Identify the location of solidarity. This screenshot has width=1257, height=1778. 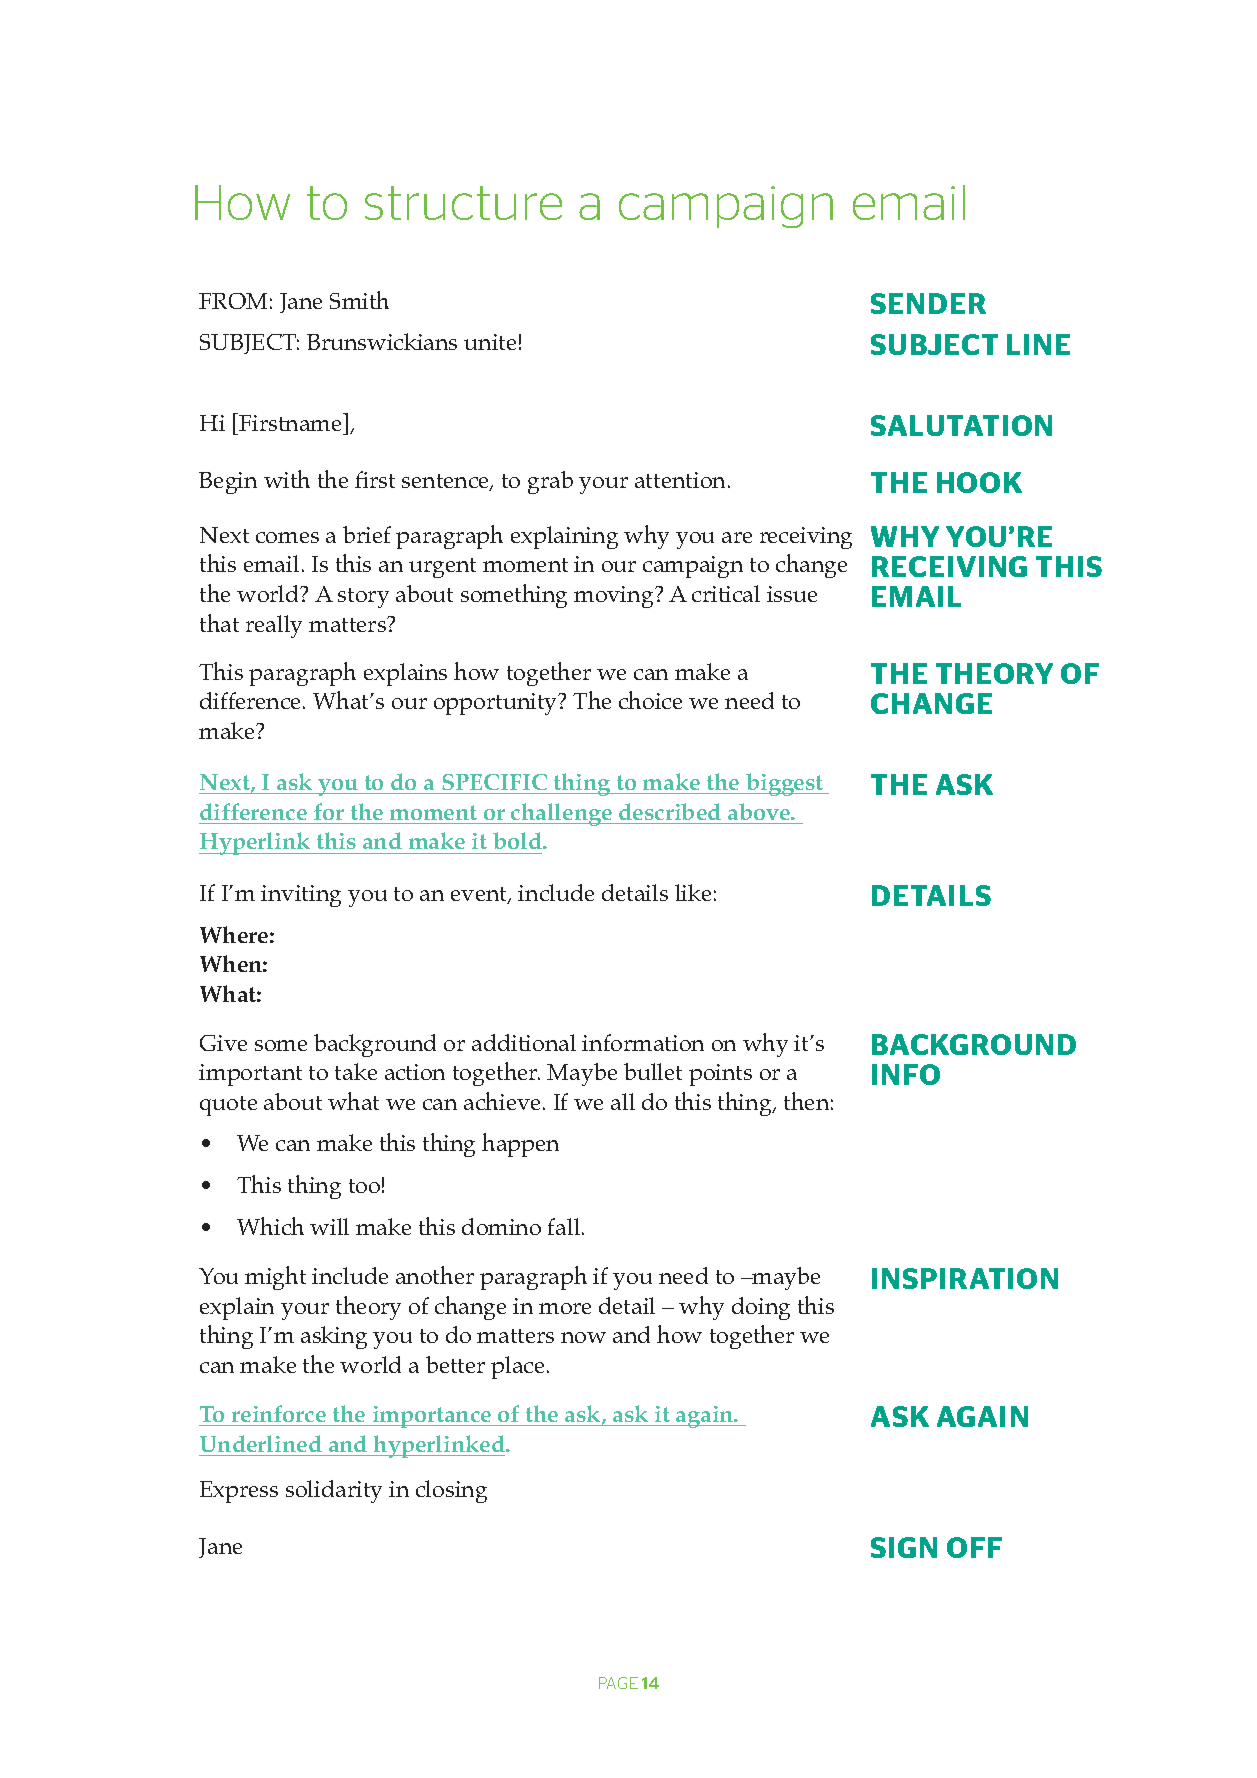
(334, 1491).
